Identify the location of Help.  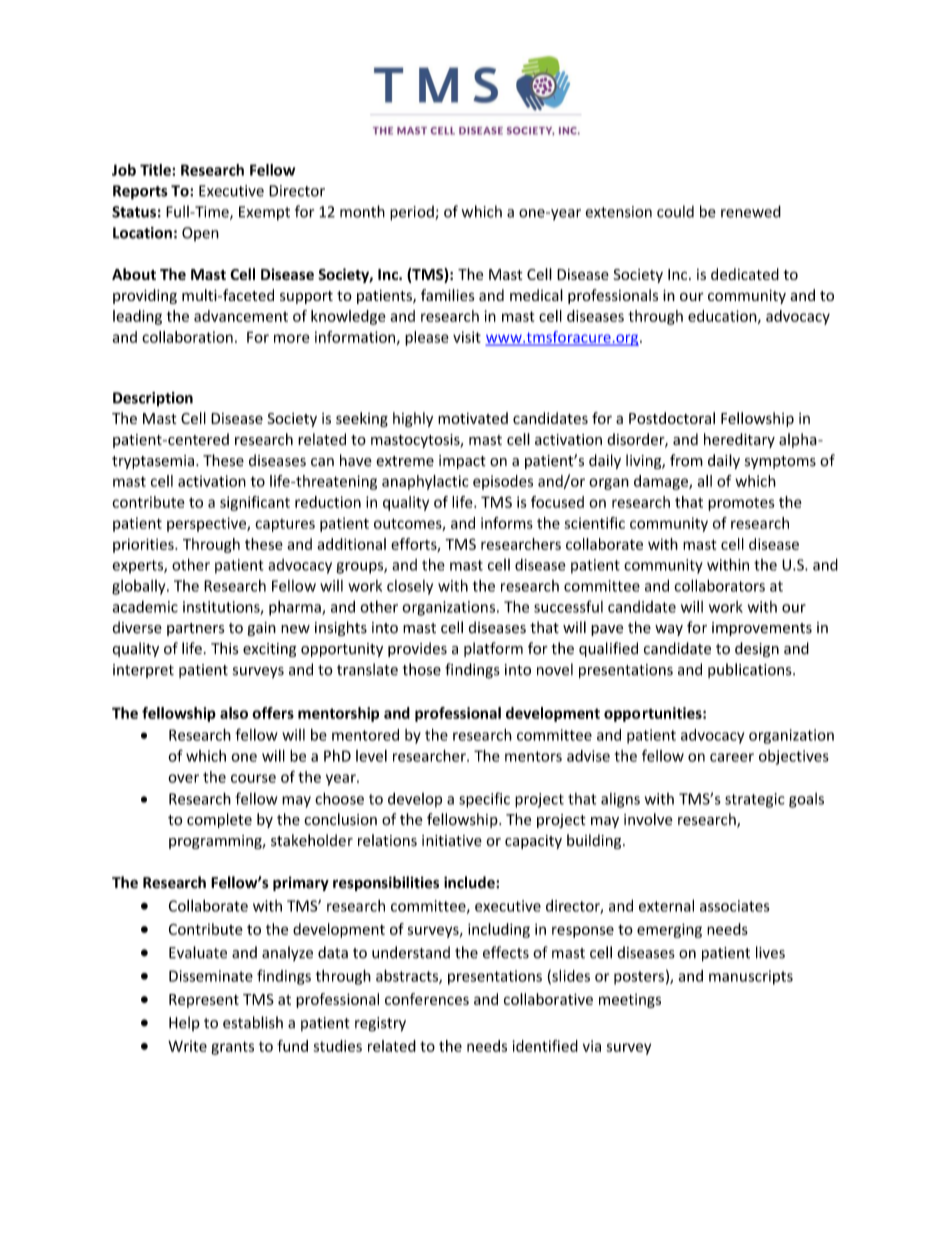
(184, 1023).
